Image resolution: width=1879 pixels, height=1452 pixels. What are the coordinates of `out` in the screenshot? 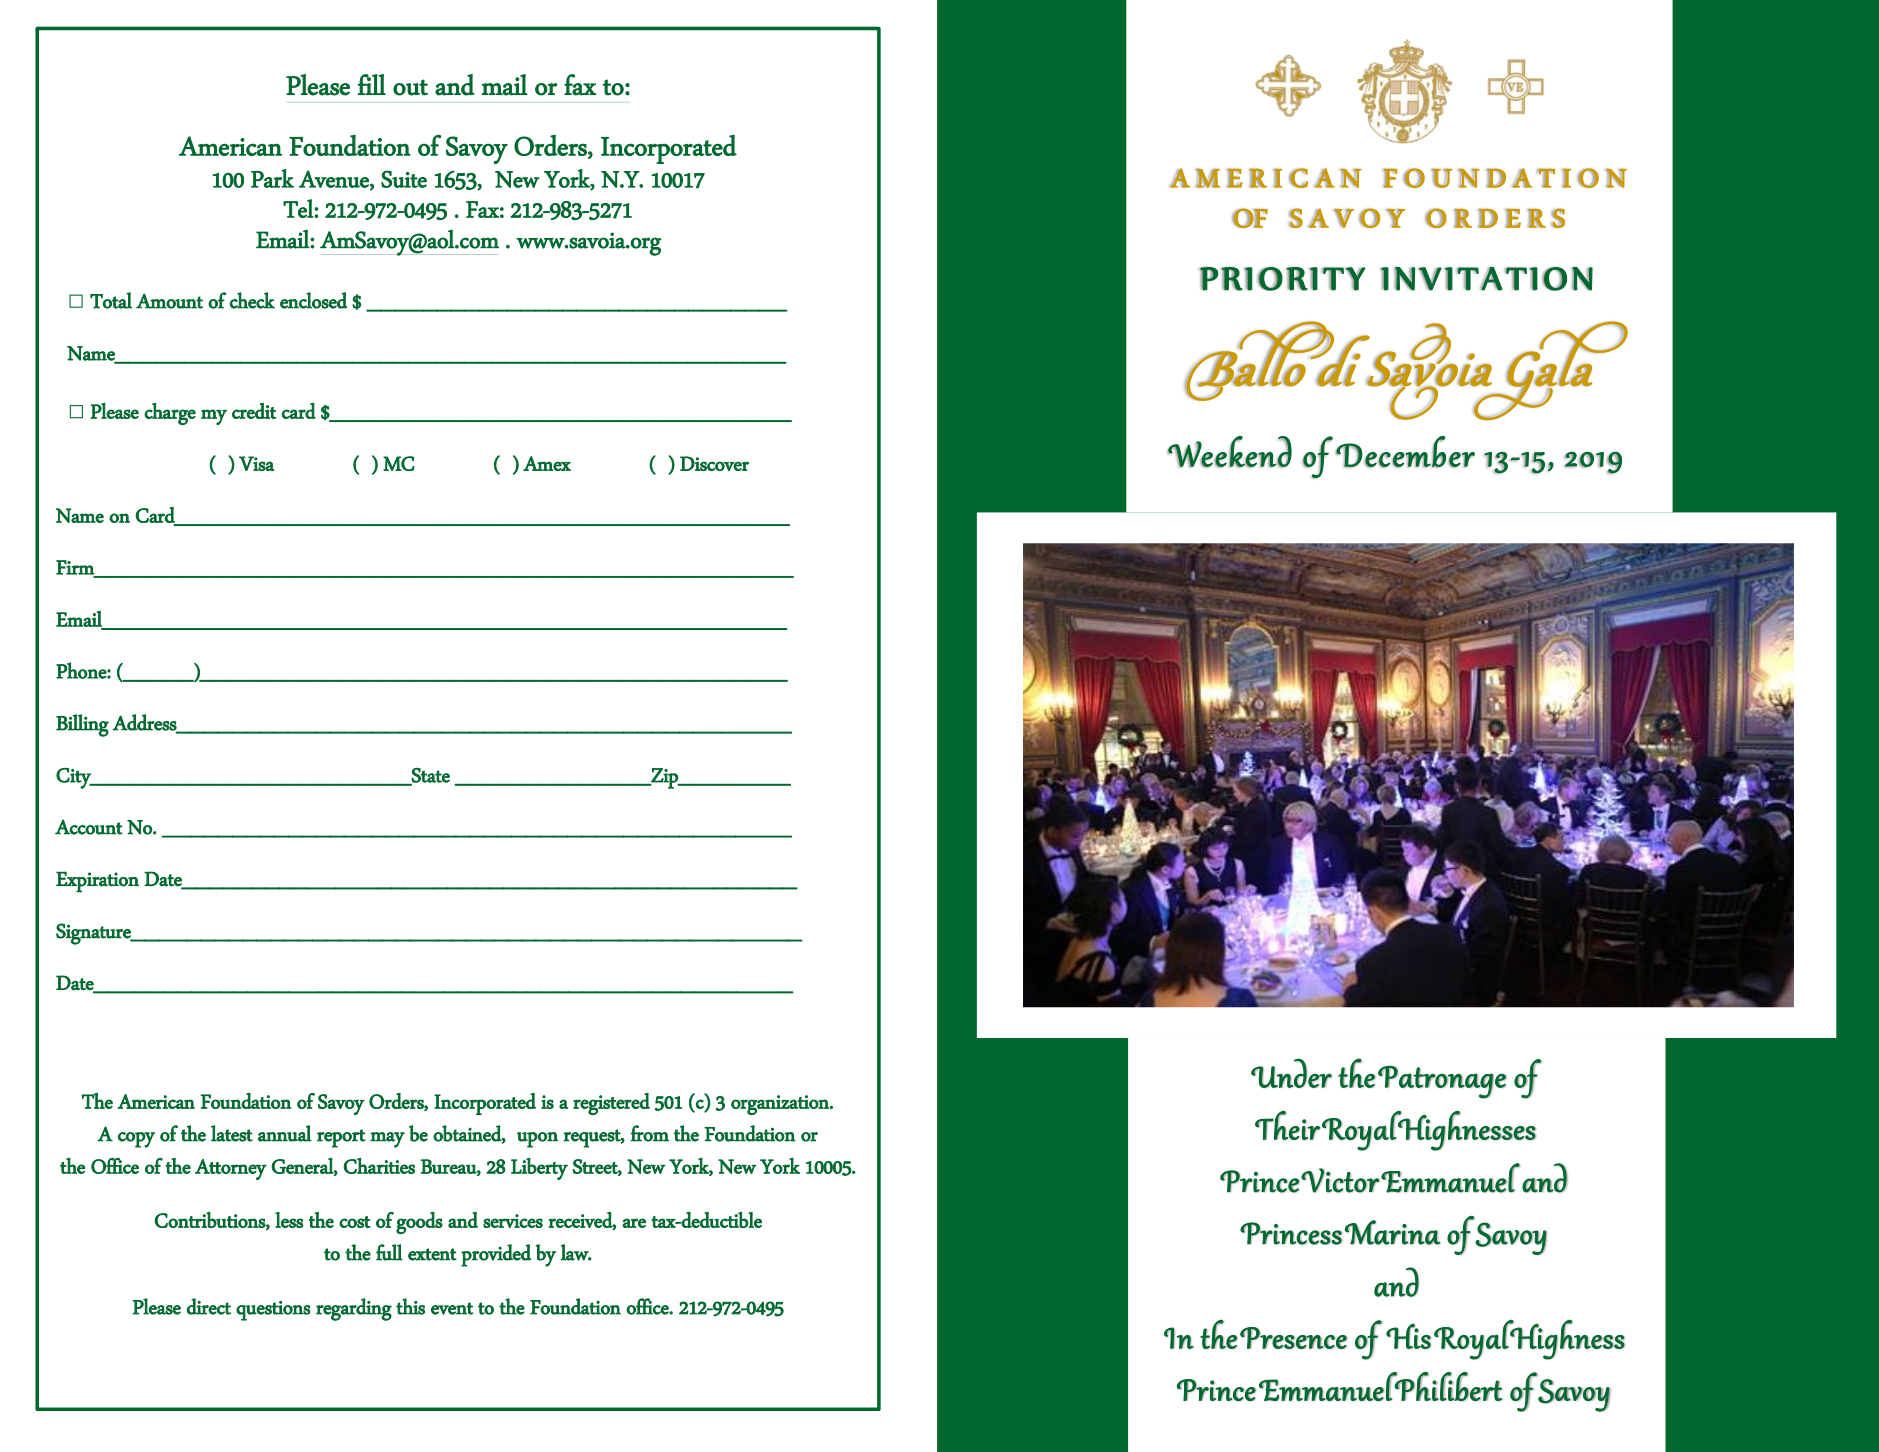 It's located at (410, 87).
